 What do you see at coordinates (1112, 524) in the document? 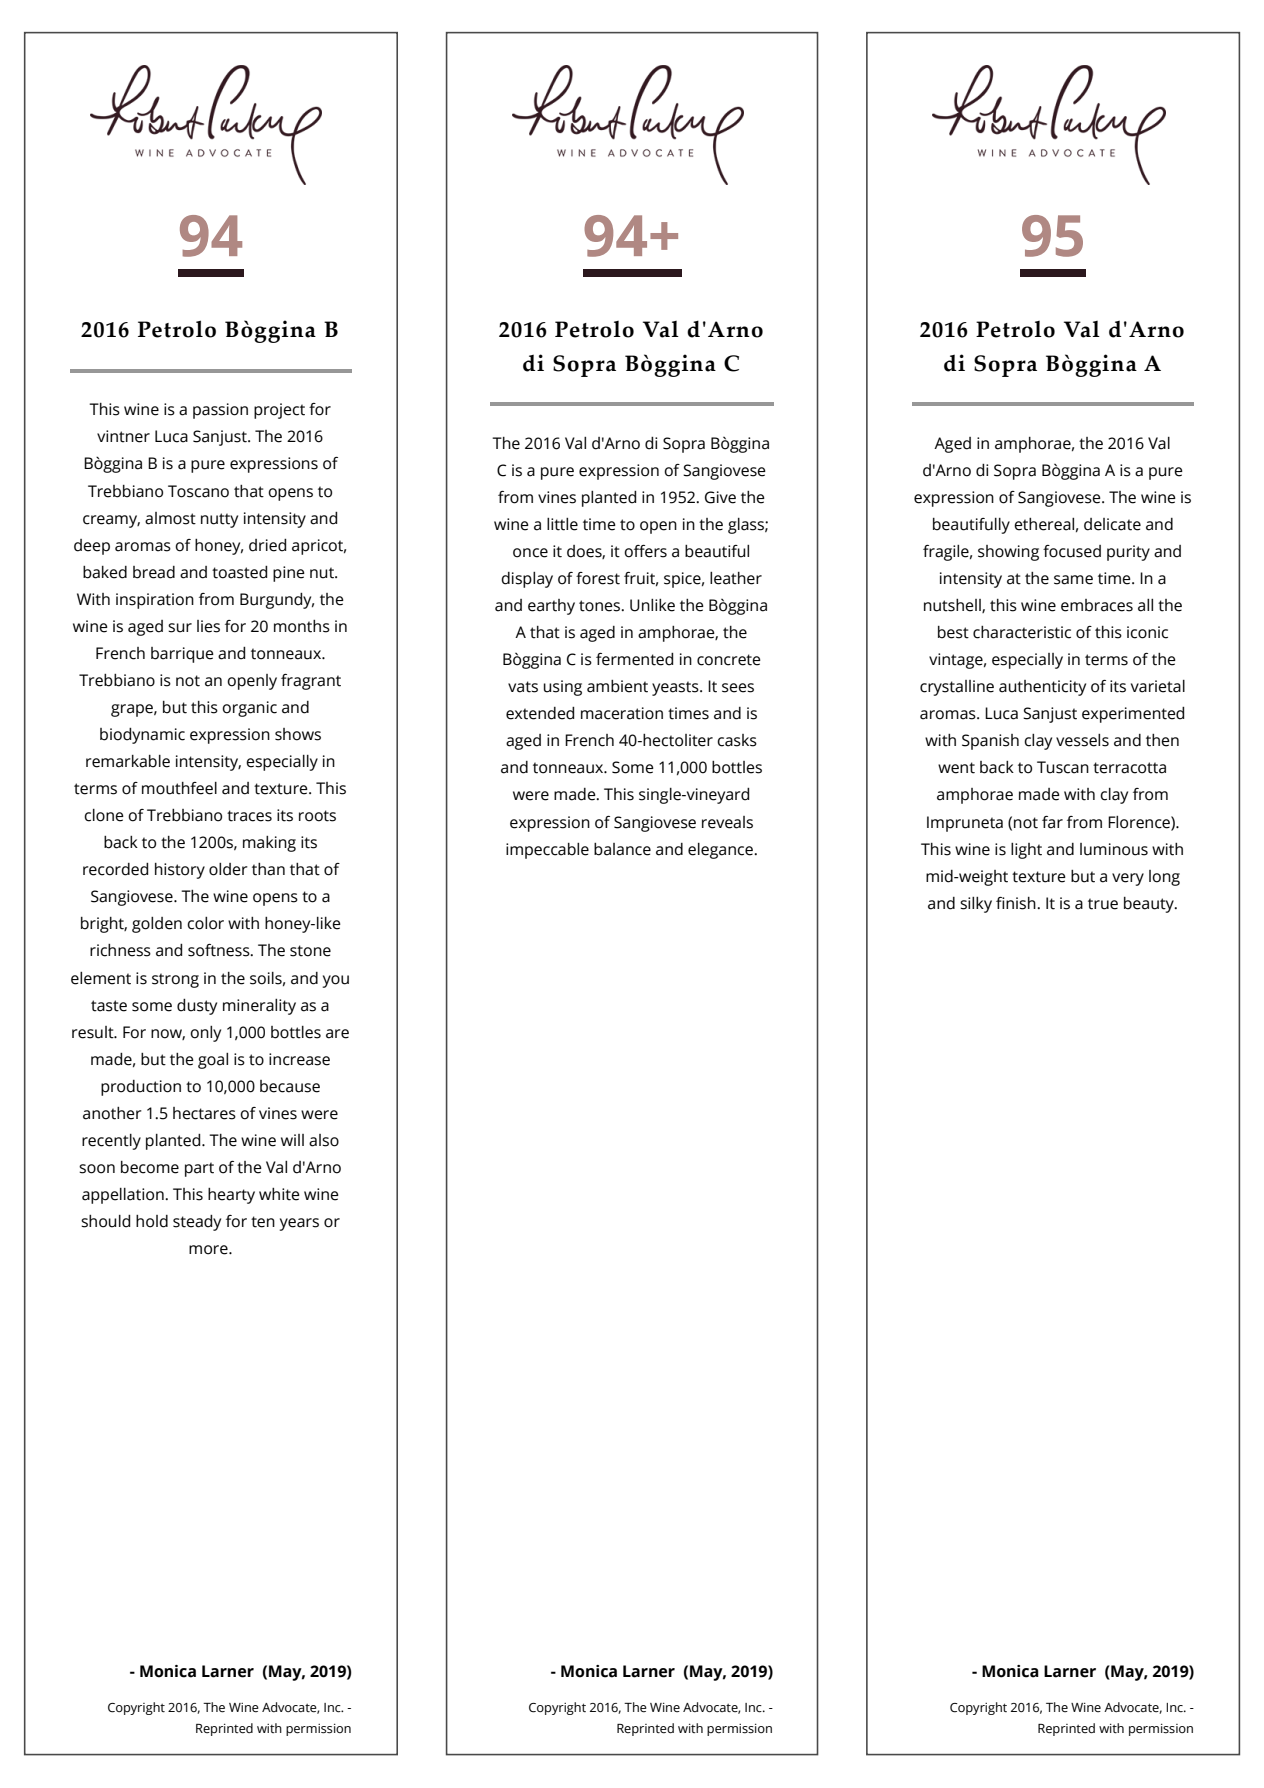
I see `delicate` at bounding box center [1112, 524].
